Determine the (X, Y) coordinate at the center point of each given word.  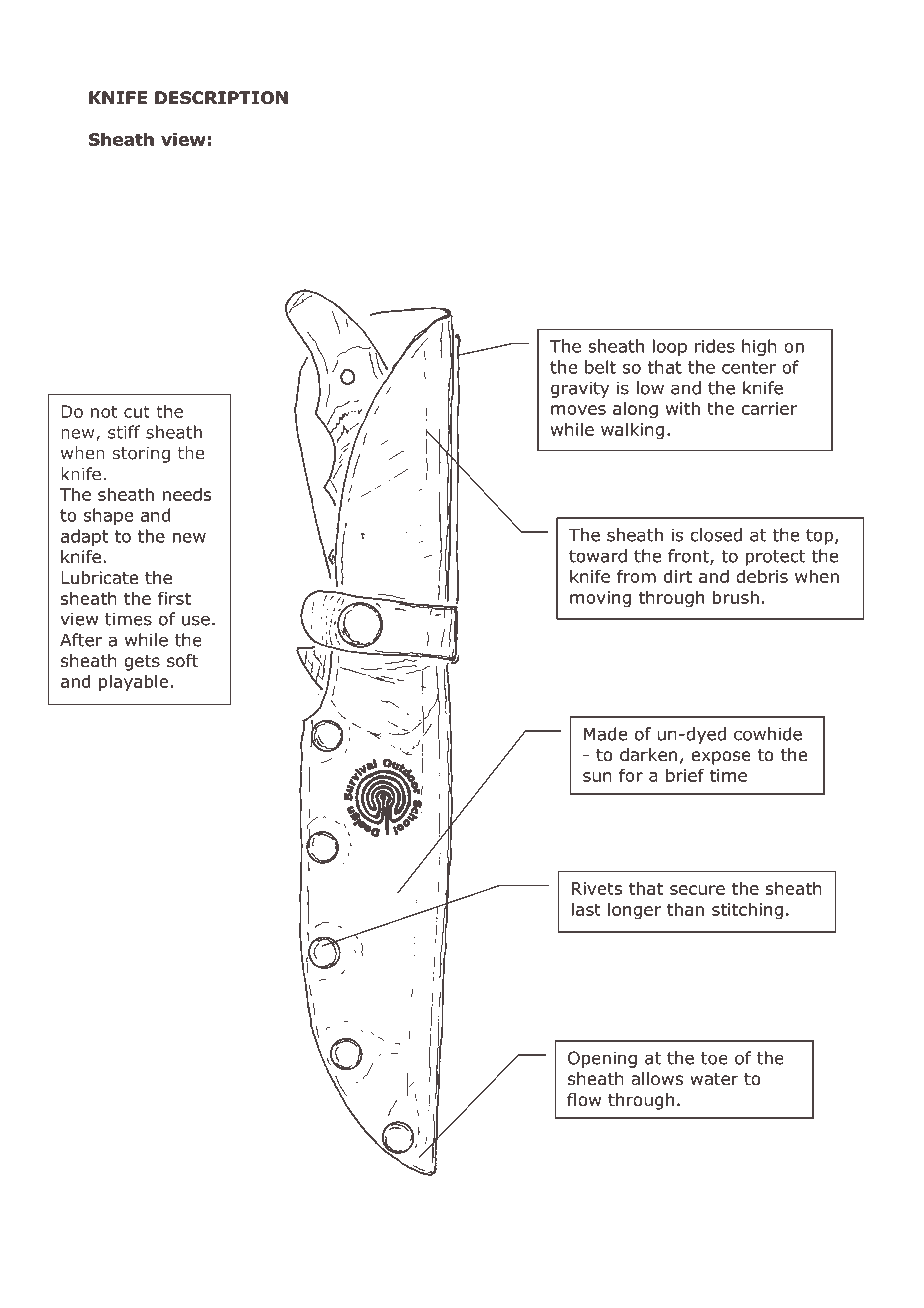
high (759, 347)
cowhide (768, 734)
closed (716, 535)
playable (133, 683)
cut (137, 411)
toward (598, 556)
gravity (580, 389)
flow (584, 1100)
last (586, 909)
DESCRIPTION (221, 98)
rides (715, 346)
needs (186, 494)
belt (600, 367)
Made (605, 734)
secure (697, 890)
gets (142, 663)
